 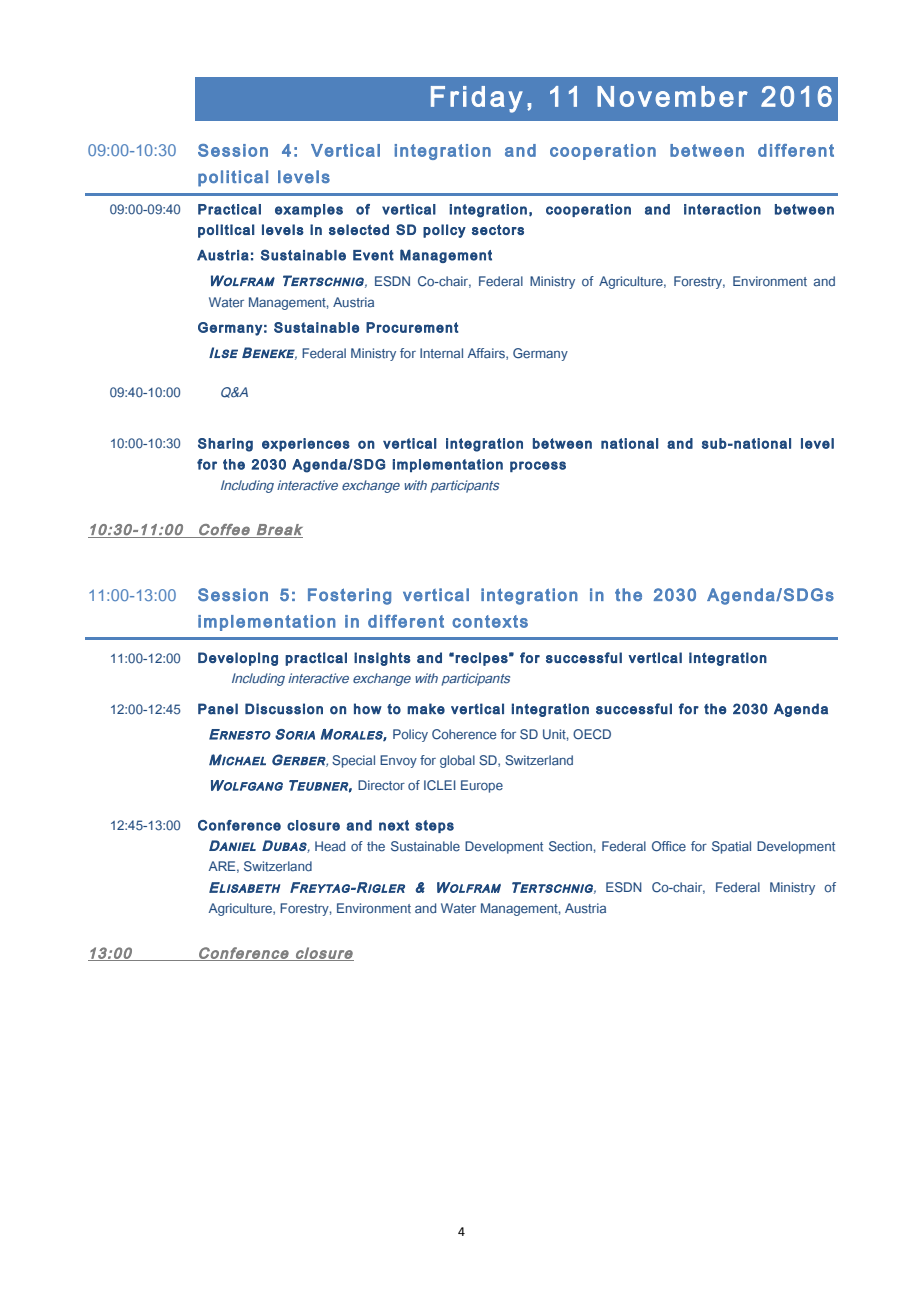 I want to click on Head, so click(x=330, y=846).
